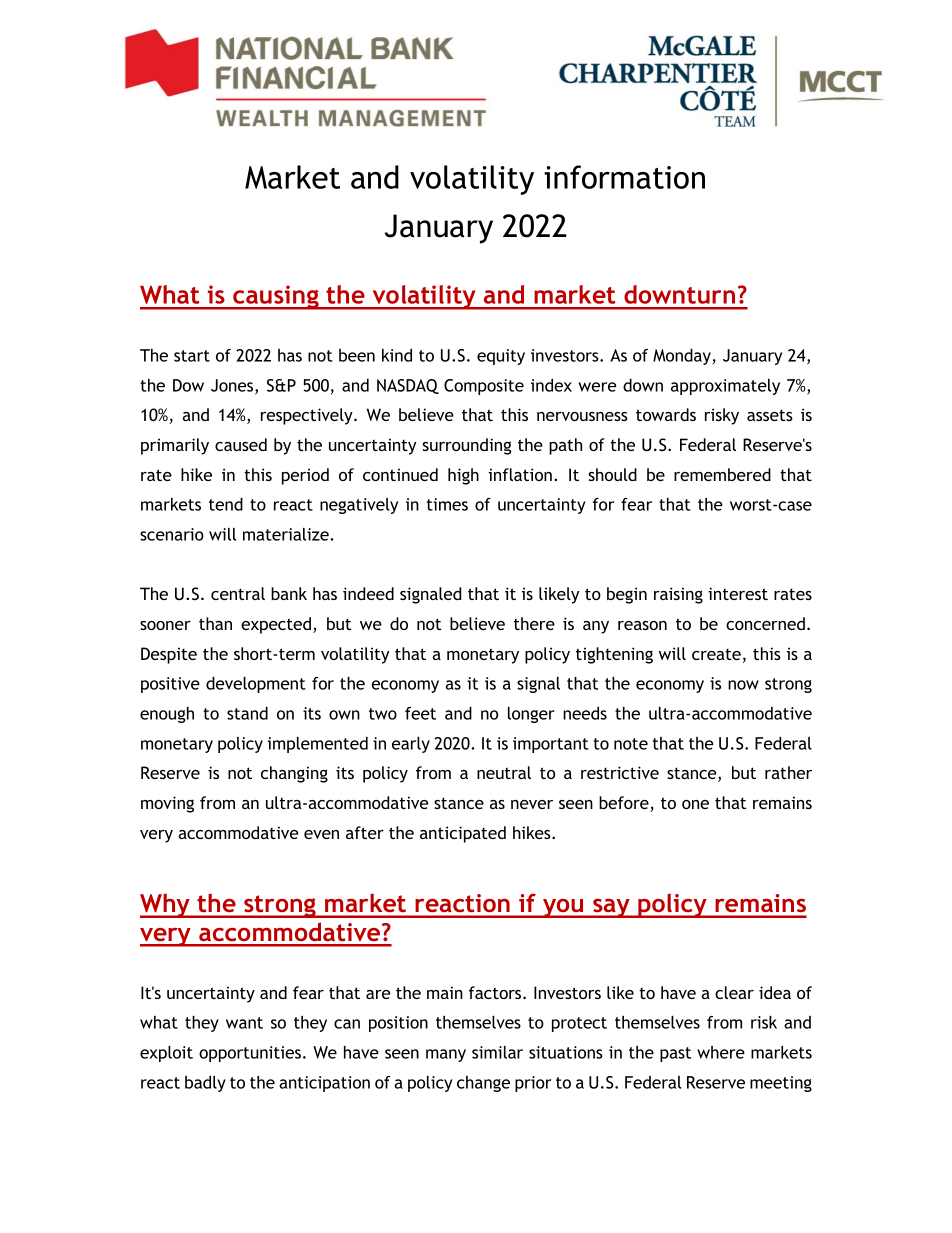 The image size is (952, 1233). I want to click on surrounding, so click(467, 446).
